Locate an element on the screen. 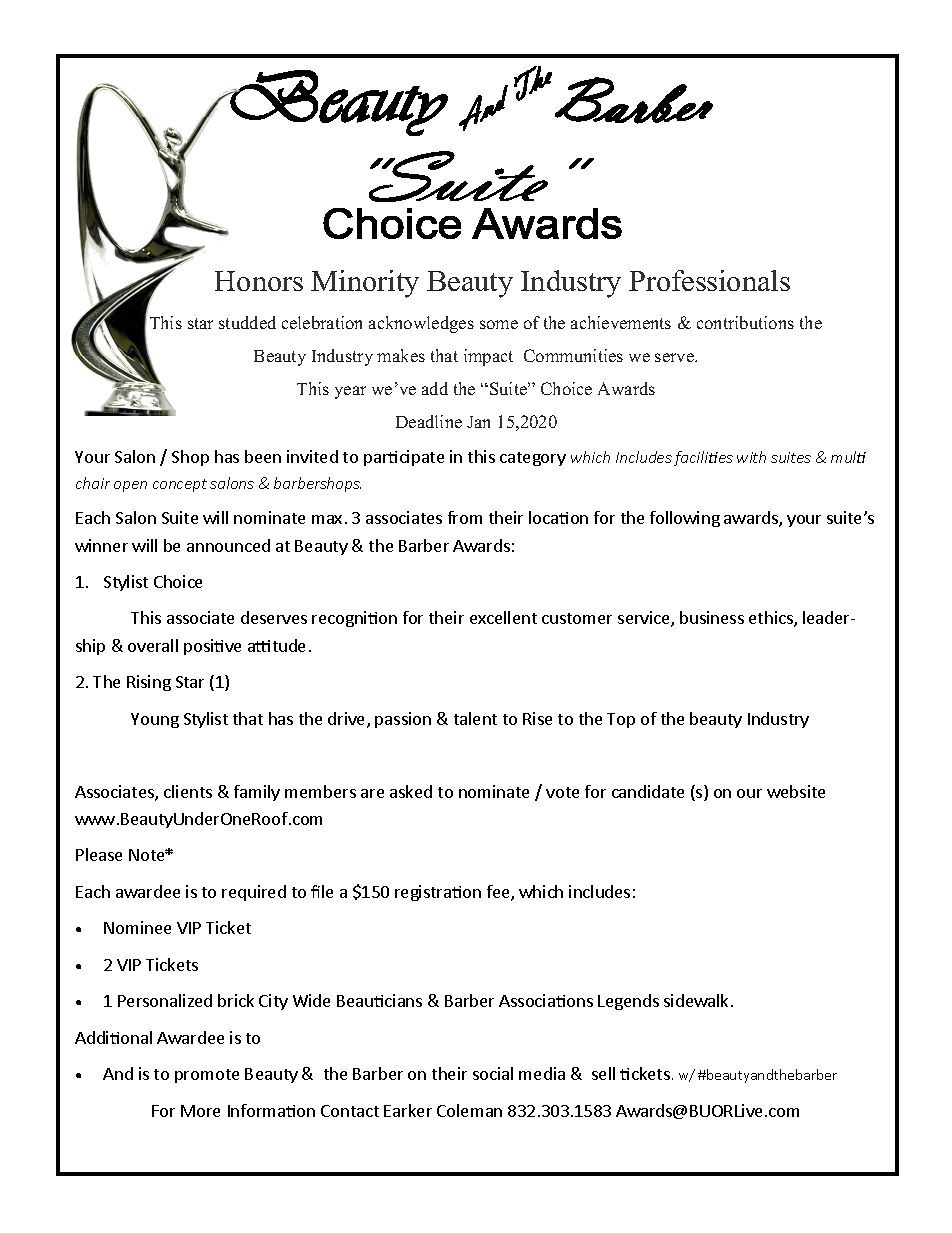  ethics is located at coordinates (772, 619).
